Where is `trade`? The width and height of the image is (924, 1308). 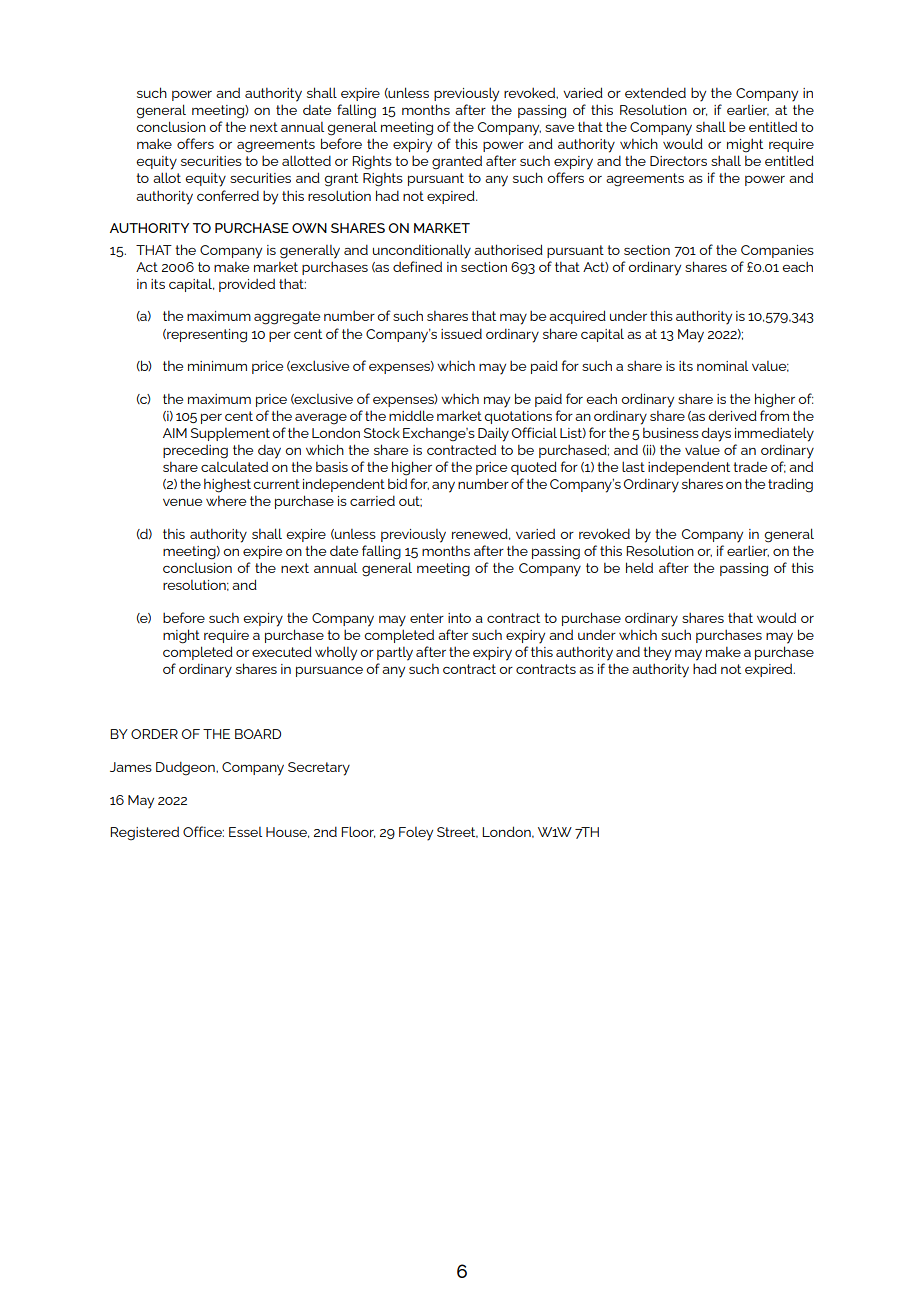
trade is located at coordinates (750, 466).
